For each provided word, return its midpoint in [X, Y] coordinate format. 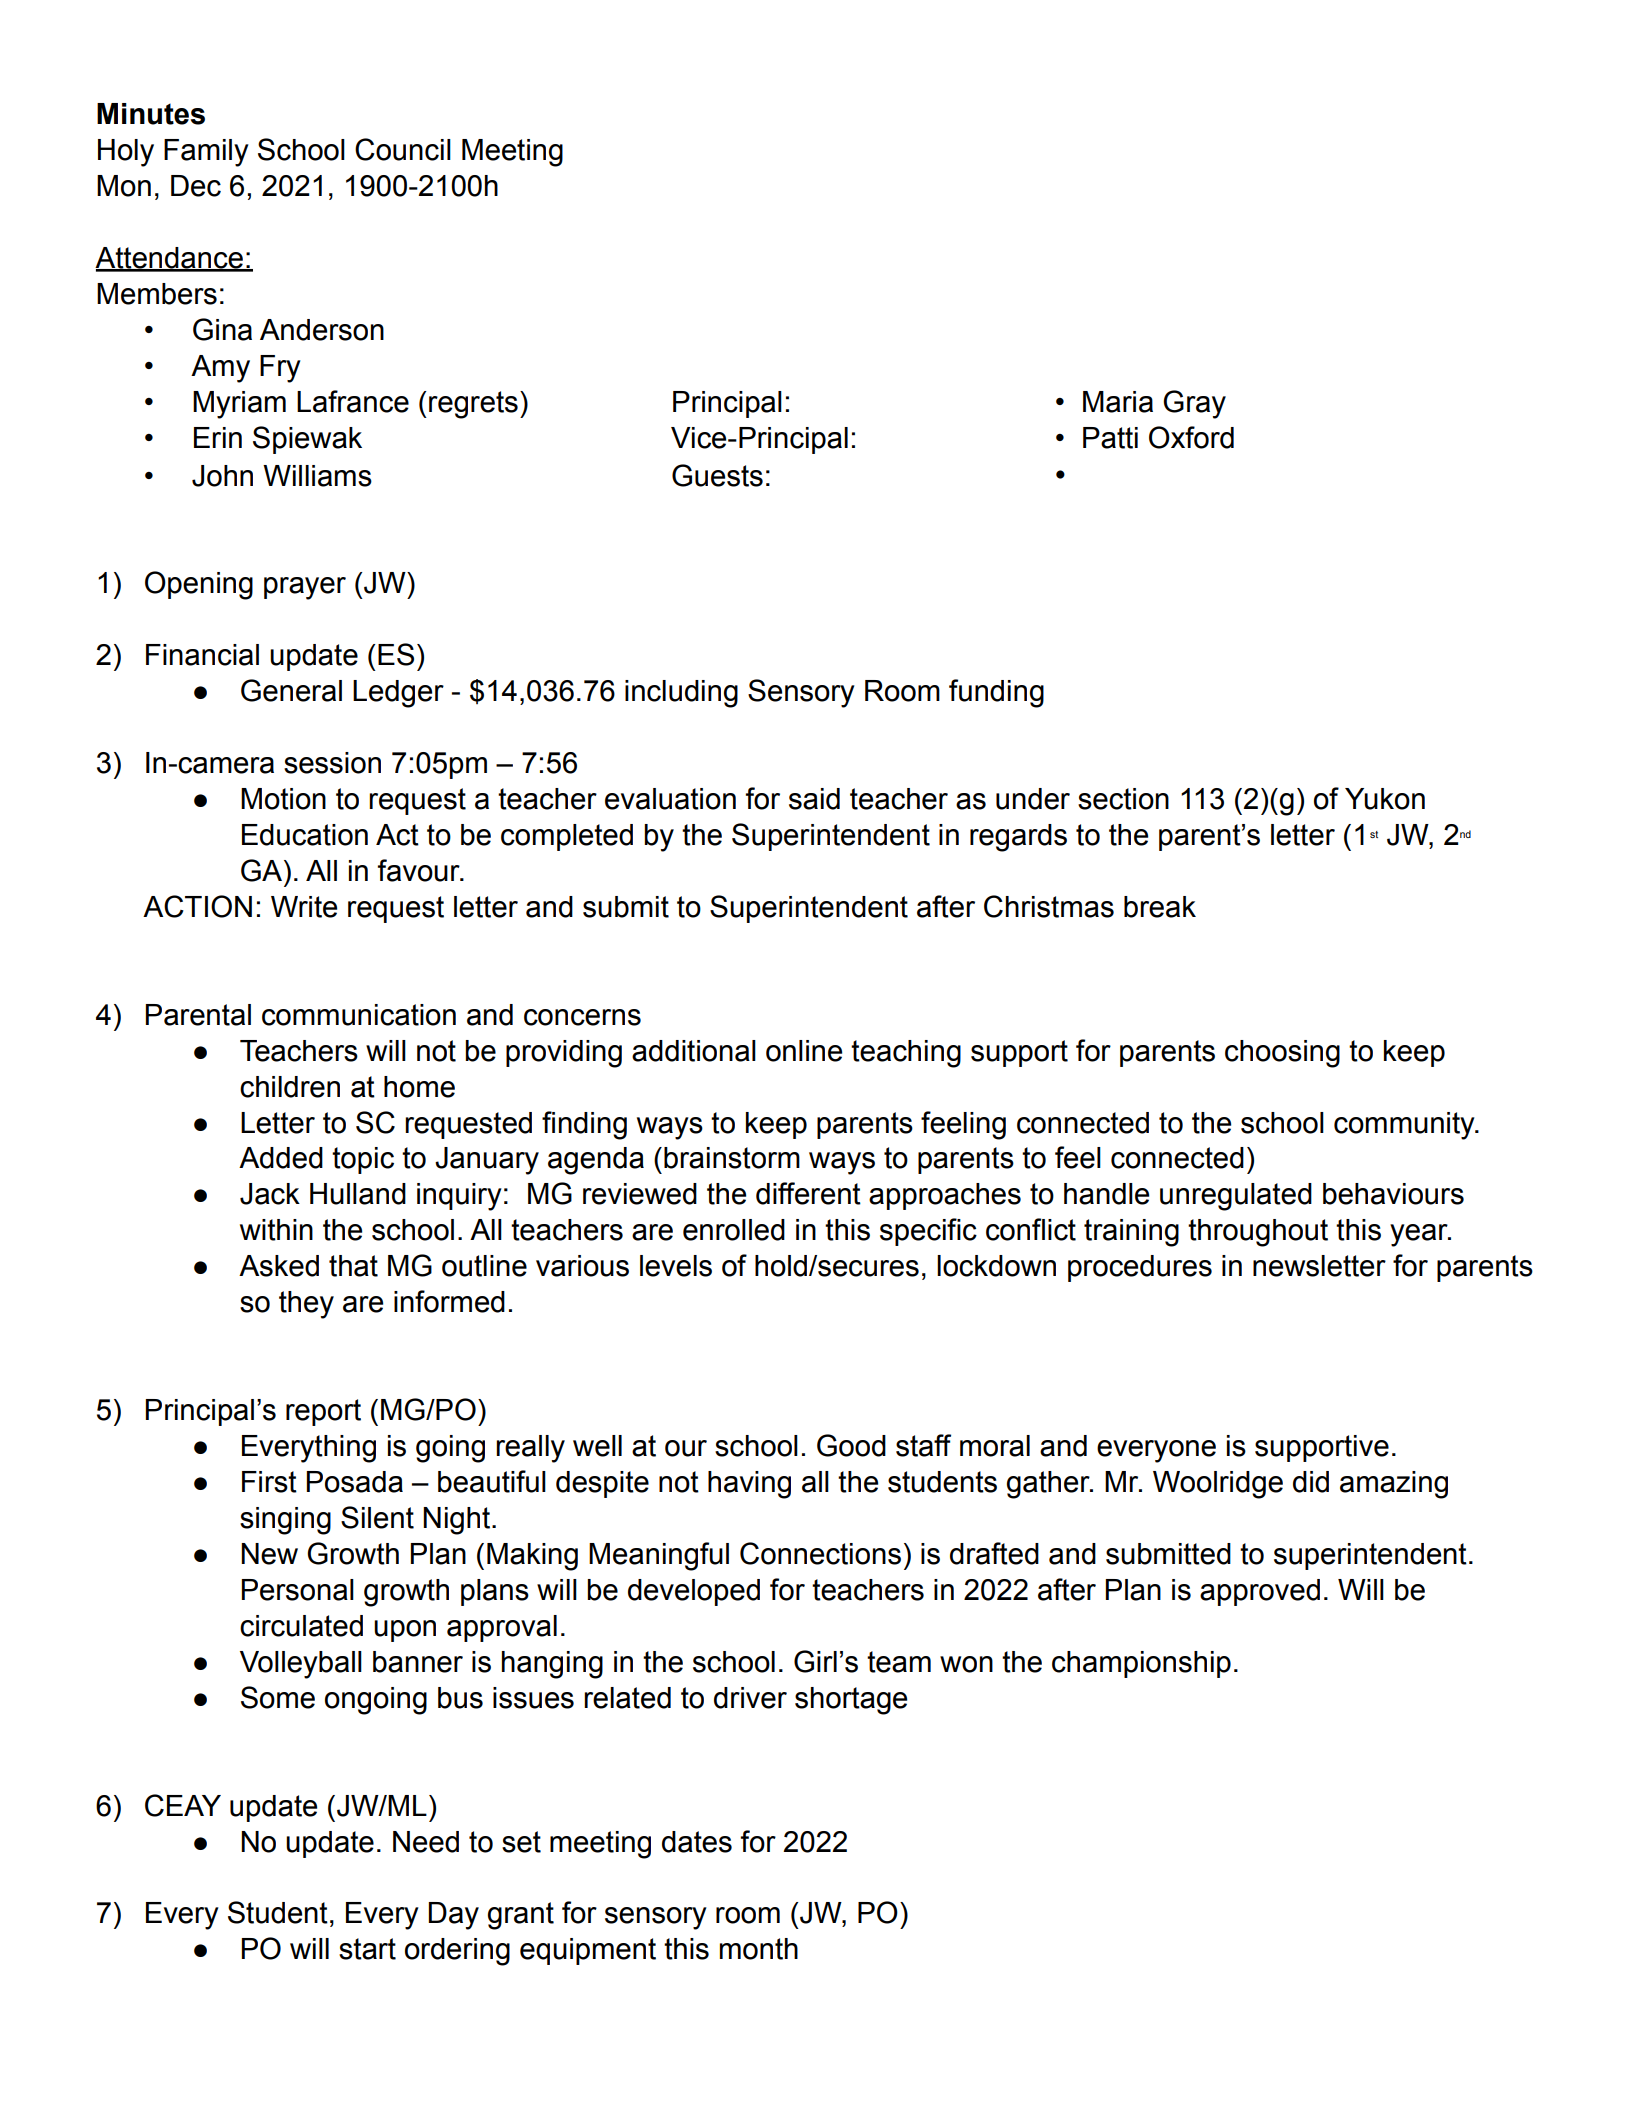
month [759, 1949]
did [1311, 1482]
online [804, 1051]
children [290, 1087]
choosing [1282, 1054]
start [367, 1949]
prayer [305, 588]
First [269, 1482]
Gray [1194, 404]
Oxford [1191, 437]
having [749, 1485]
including [681, 694]
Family [206, 153]
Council [403, 149]
